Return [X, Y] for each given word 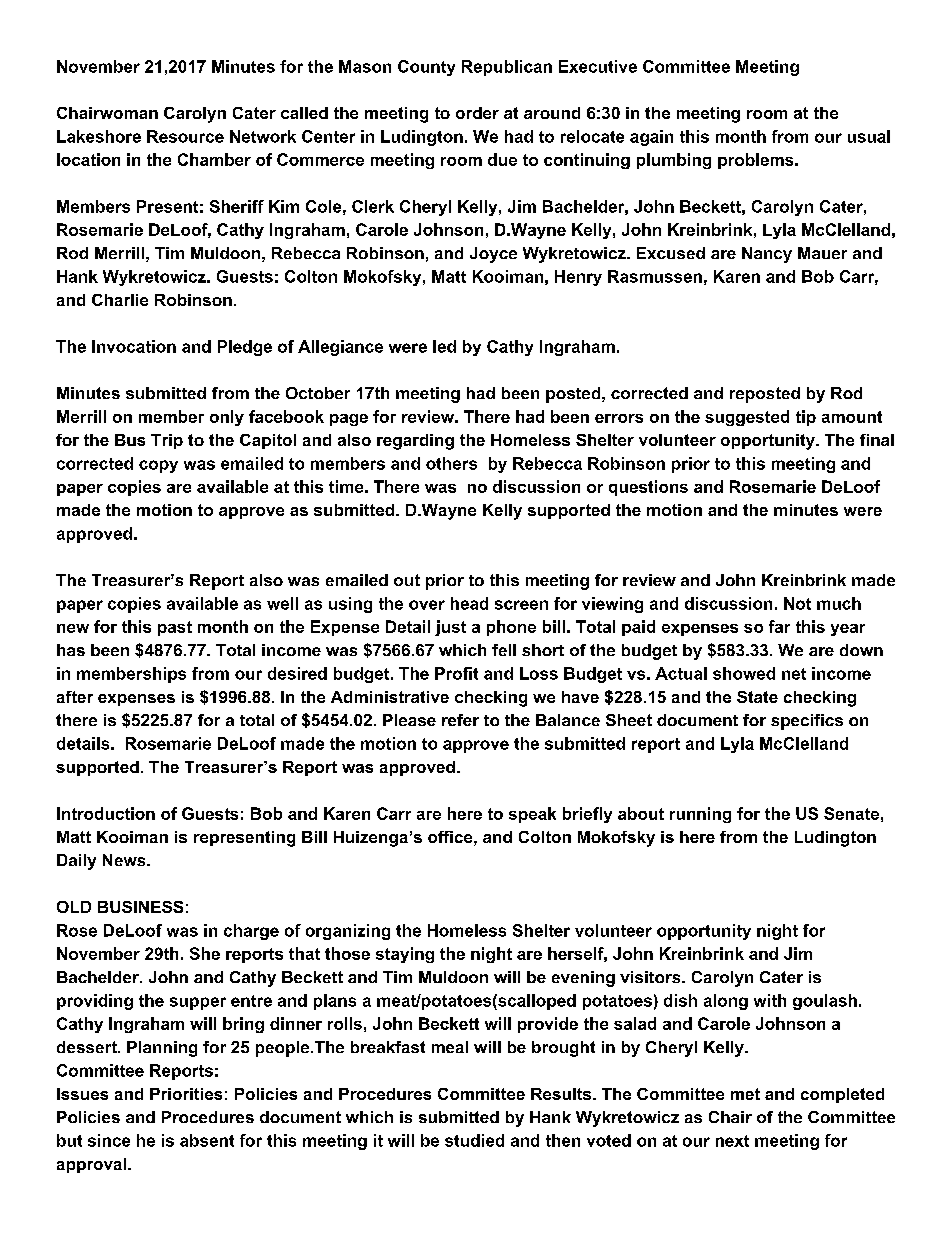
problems [757, 161]
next [732, 1141]
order [477, 113]
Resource [185, 136]
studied [474, 1140]
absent [207, 1140]
